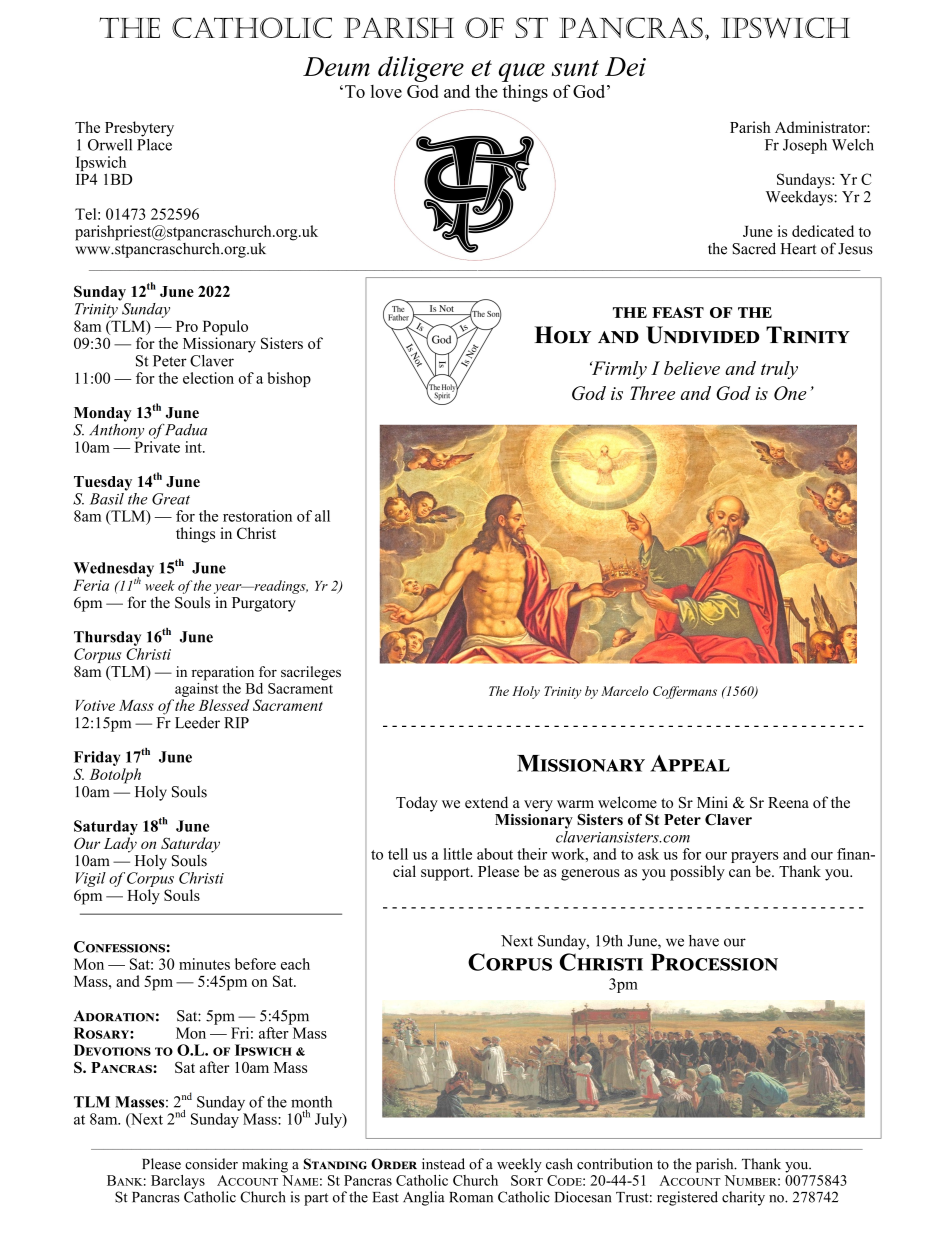 This screenshot has height=1233, width=952. Describe the element at coordinates (443, 1164) in the screenshot. I see `instead` at that location.
